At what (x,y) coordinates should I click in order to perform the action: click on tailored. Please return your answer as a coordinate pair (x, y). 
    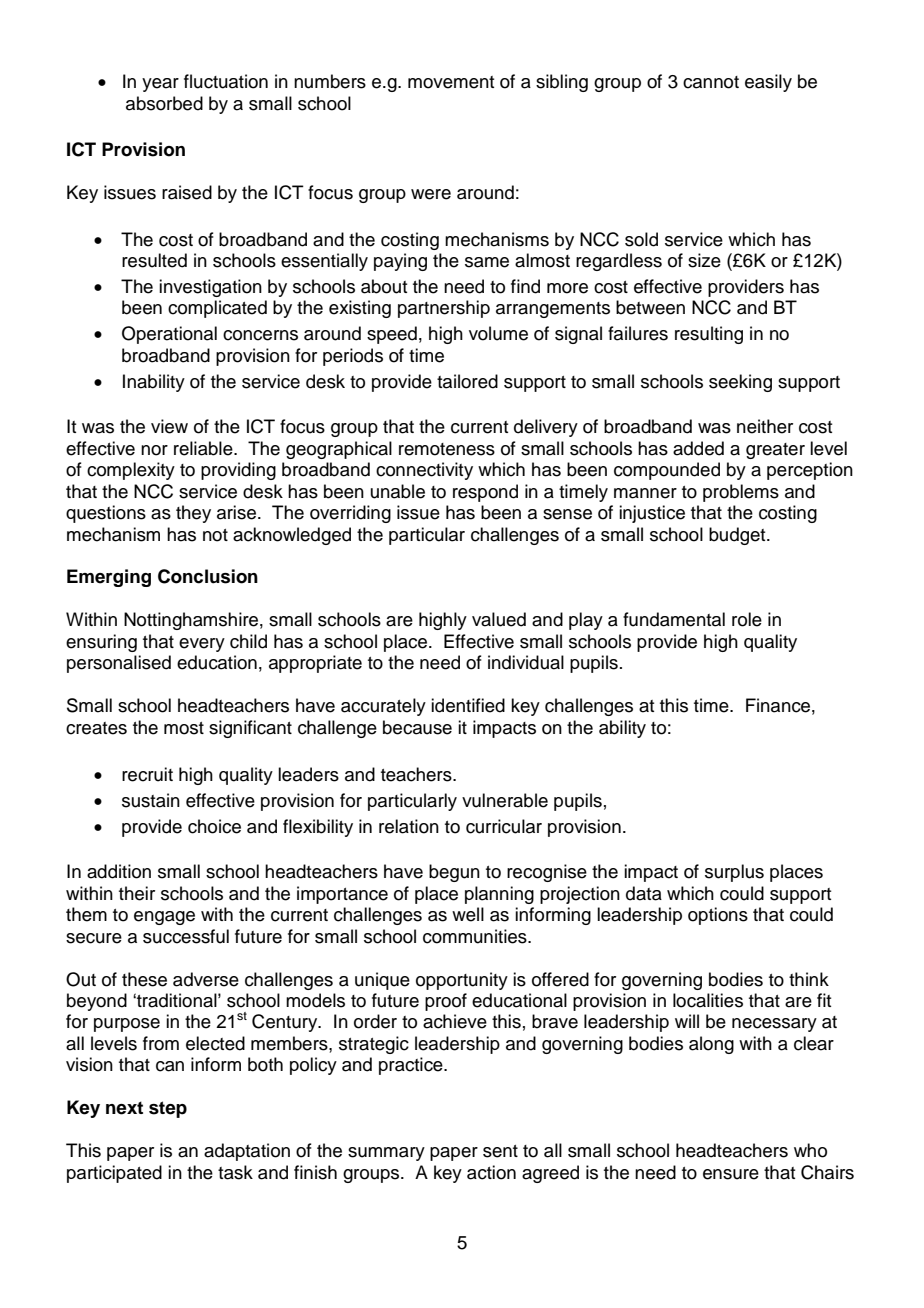
    Looking at the image, I should click on (467, 381).
